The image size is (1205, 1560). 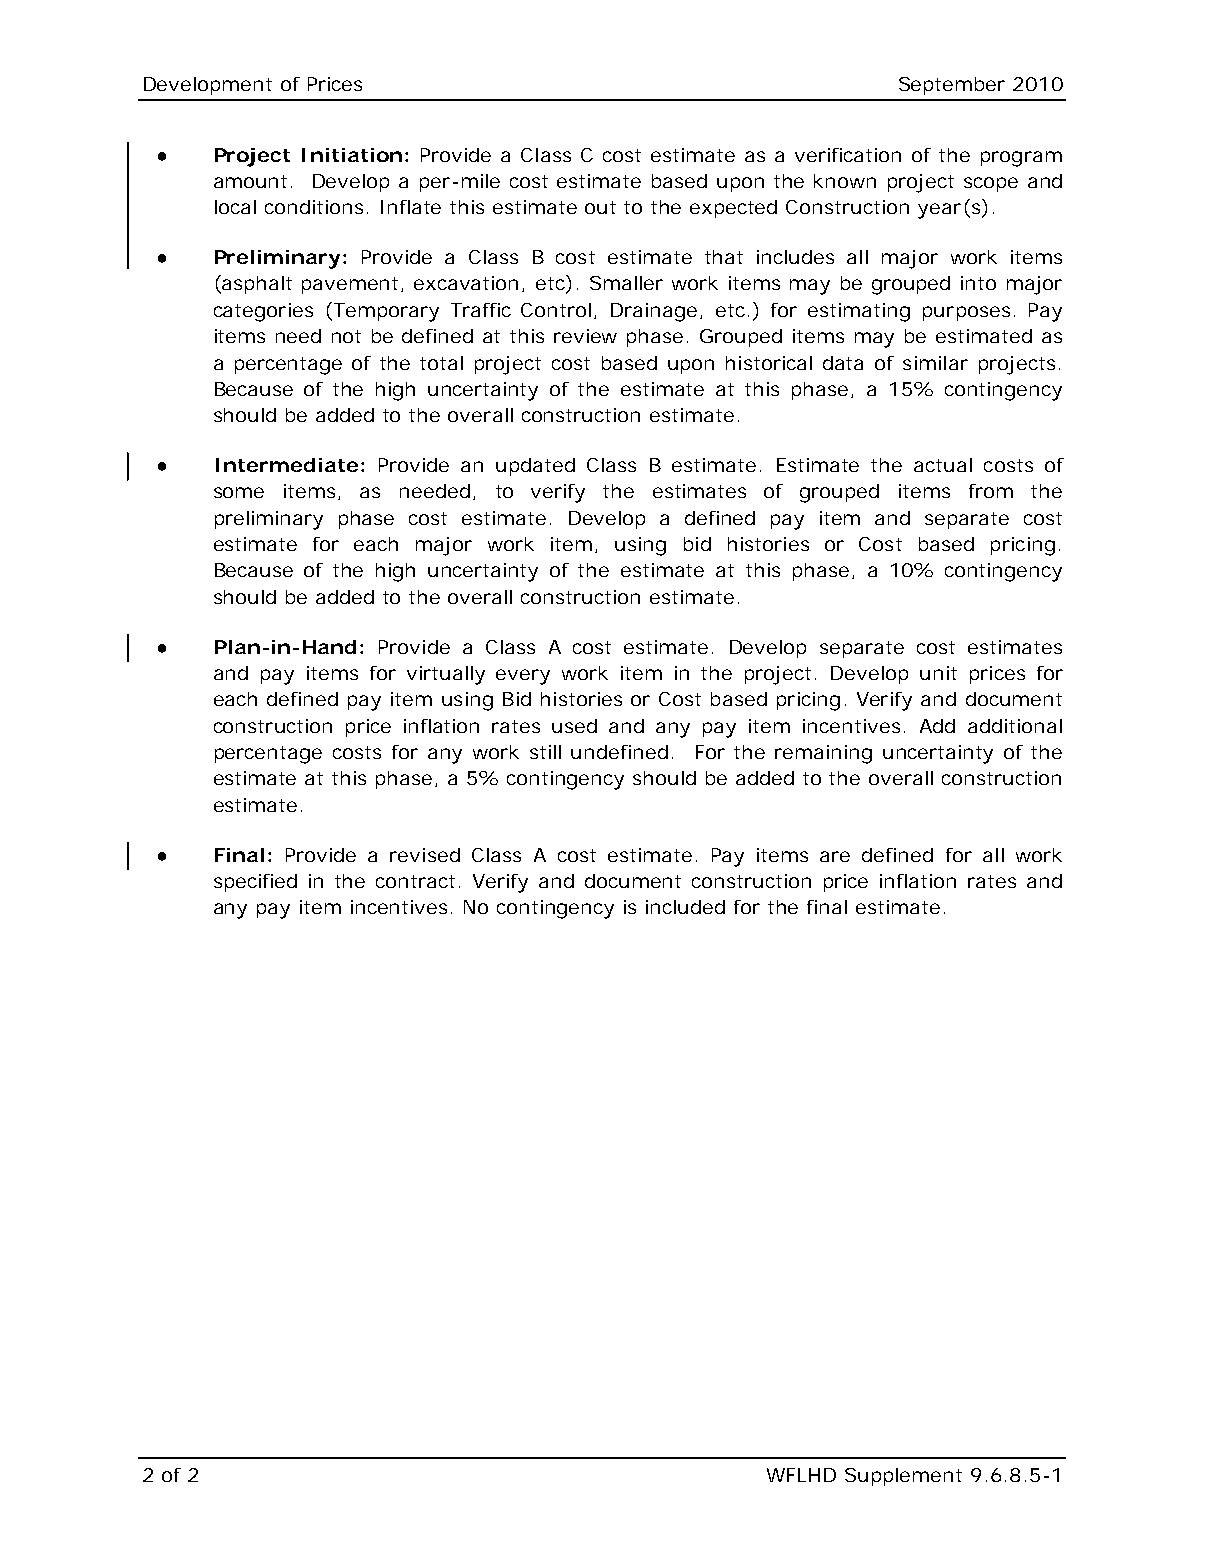 I want to click on conditions, so click(x=314, y=207).
